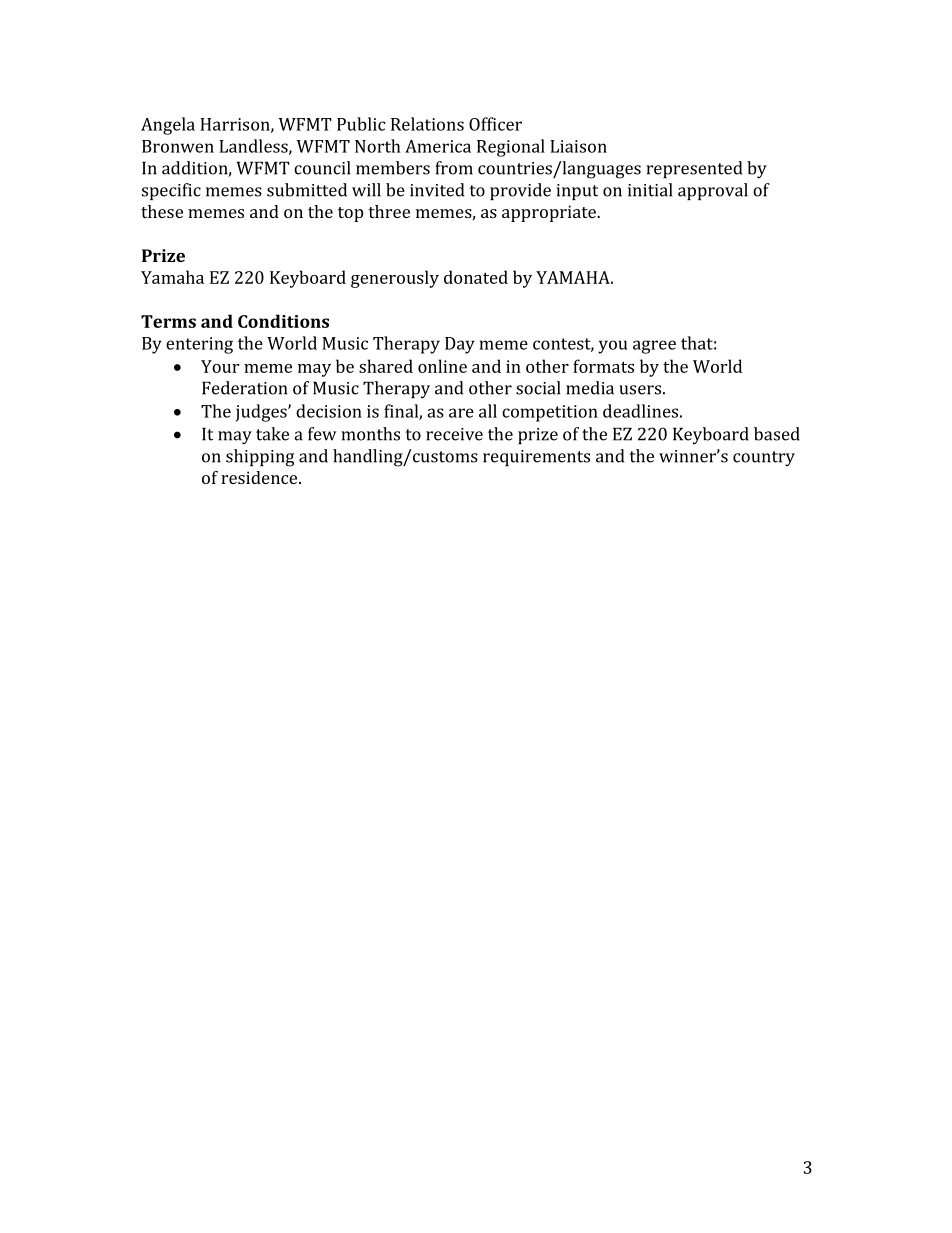 This screenshot has width=952, height=1233. I want to click on shipping, so click(260, 458).
